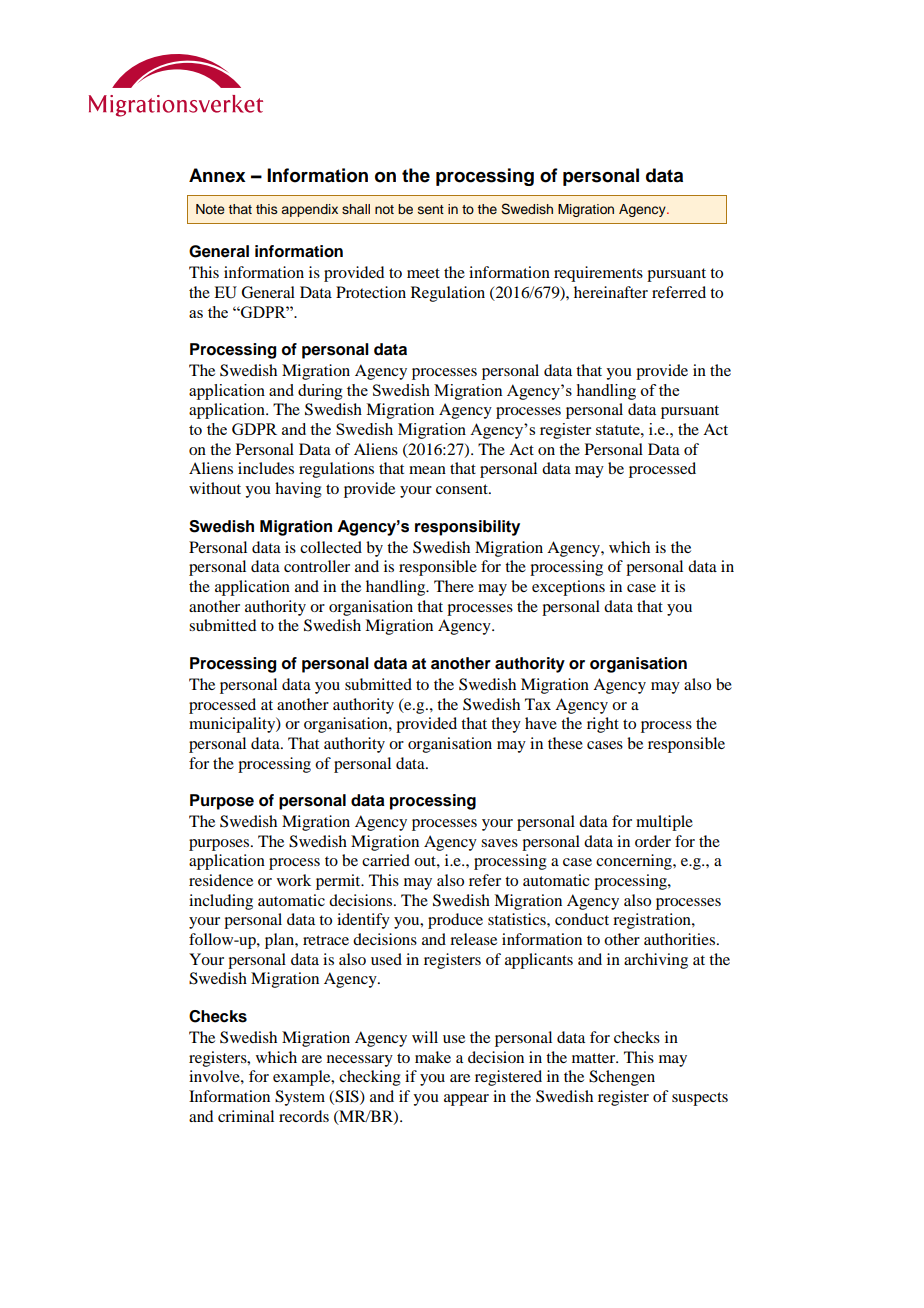 This screenshot has width=924, height=1308. I want to click on requirements, so click(598, 274).
